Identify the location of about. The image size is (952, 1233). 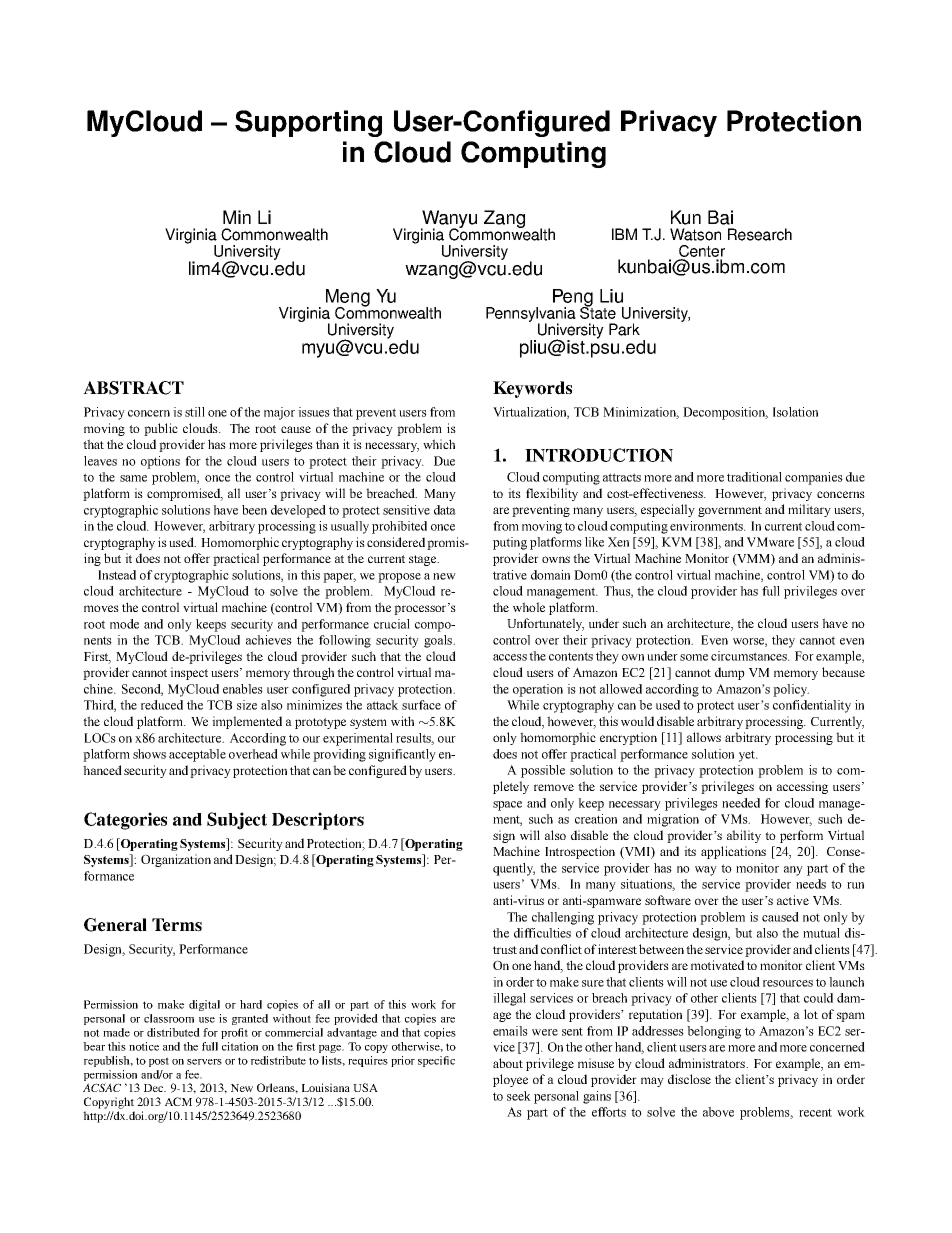
(508, 1063).
